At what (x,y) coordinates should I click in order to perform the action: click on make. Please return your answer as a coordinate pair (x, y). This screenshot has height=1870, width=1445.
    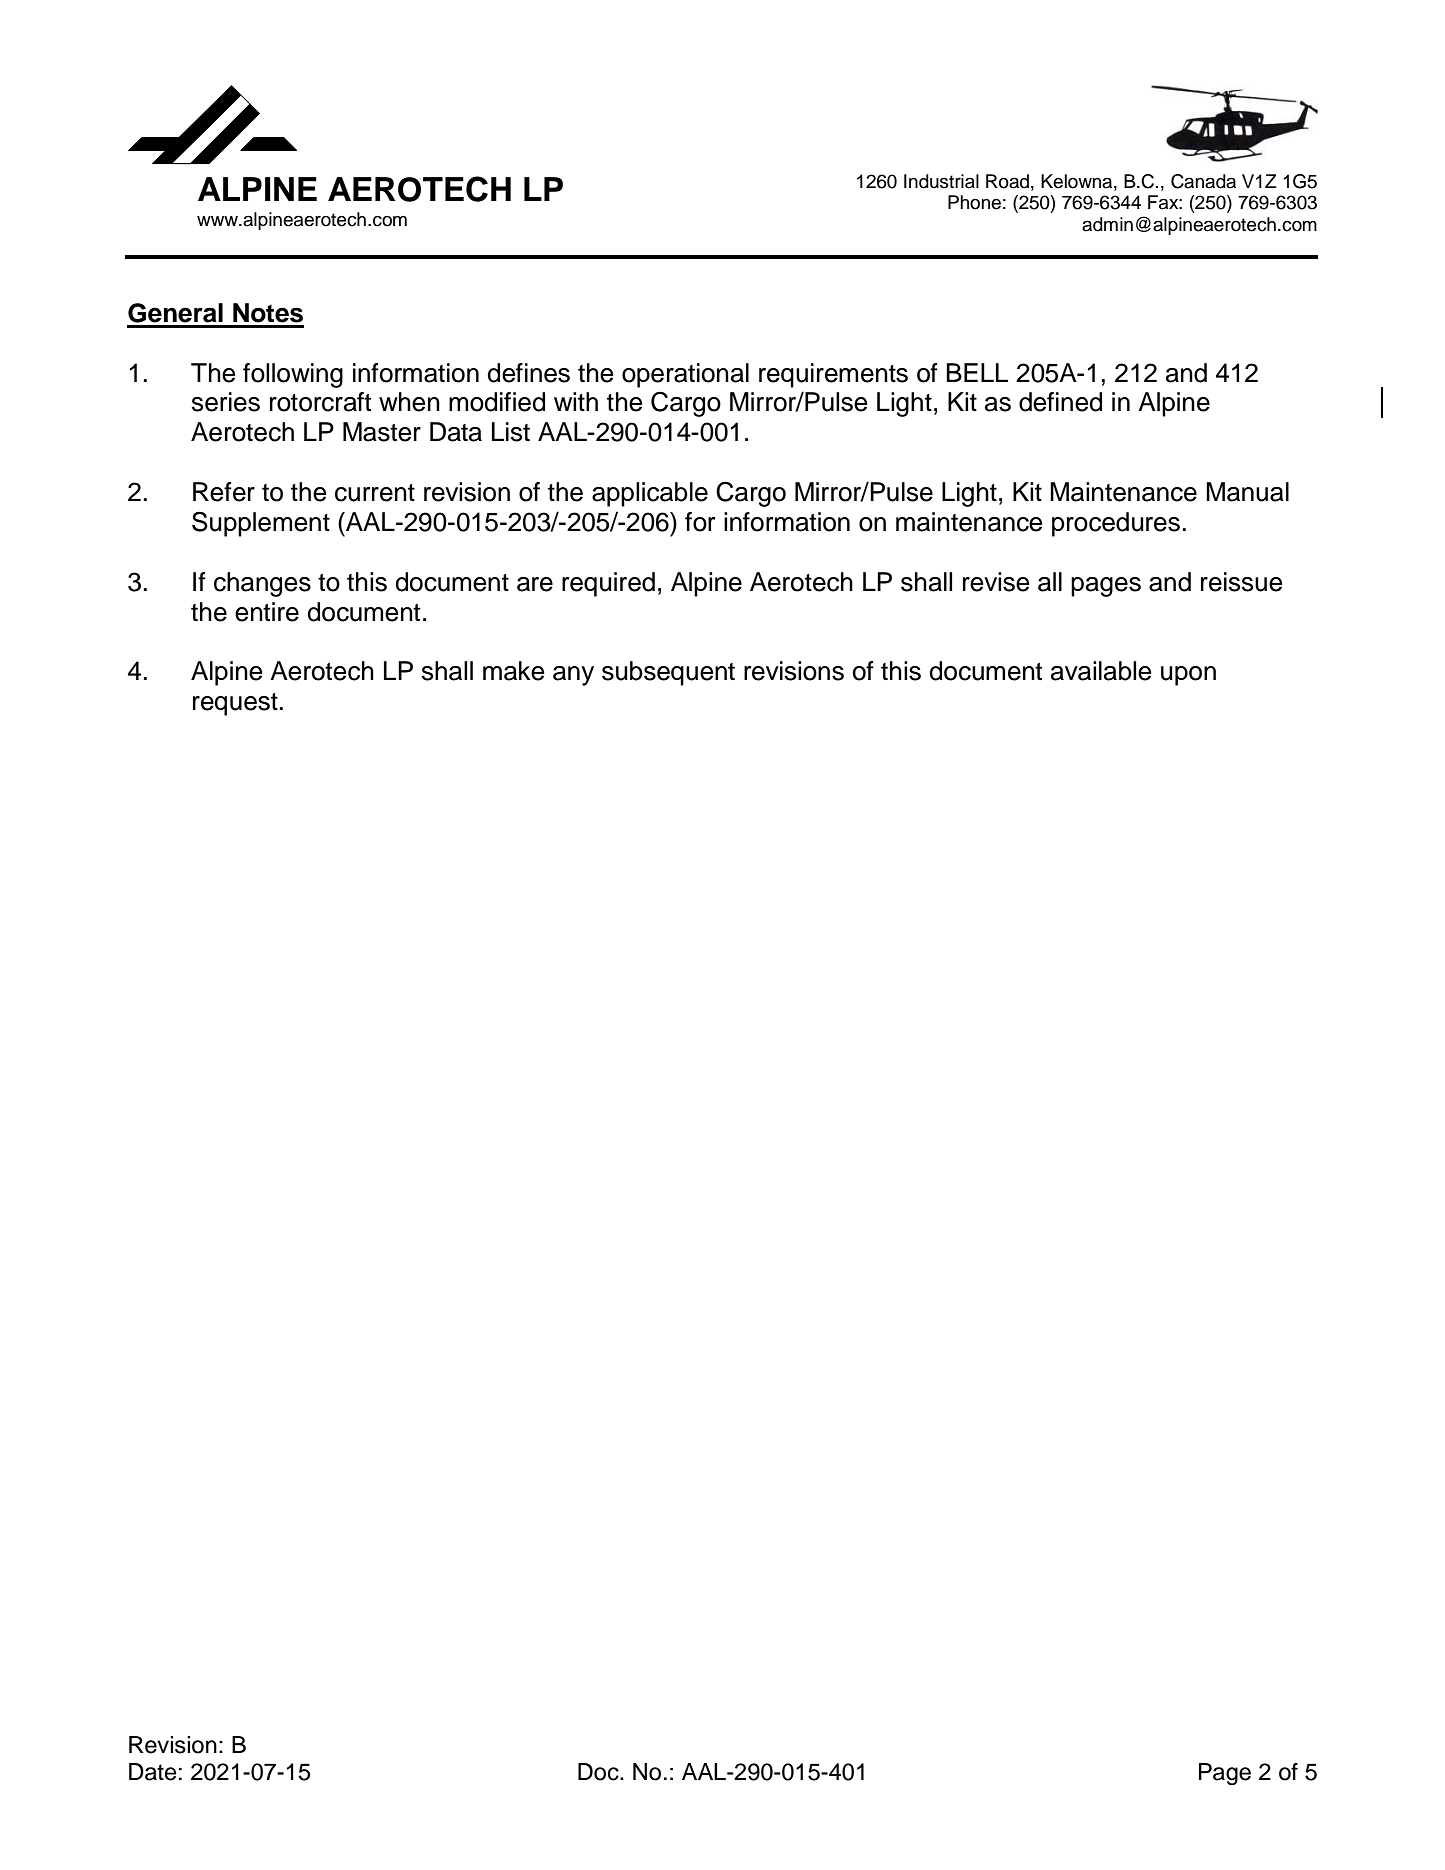
    Looking at the image, I should click on (513, 671).
